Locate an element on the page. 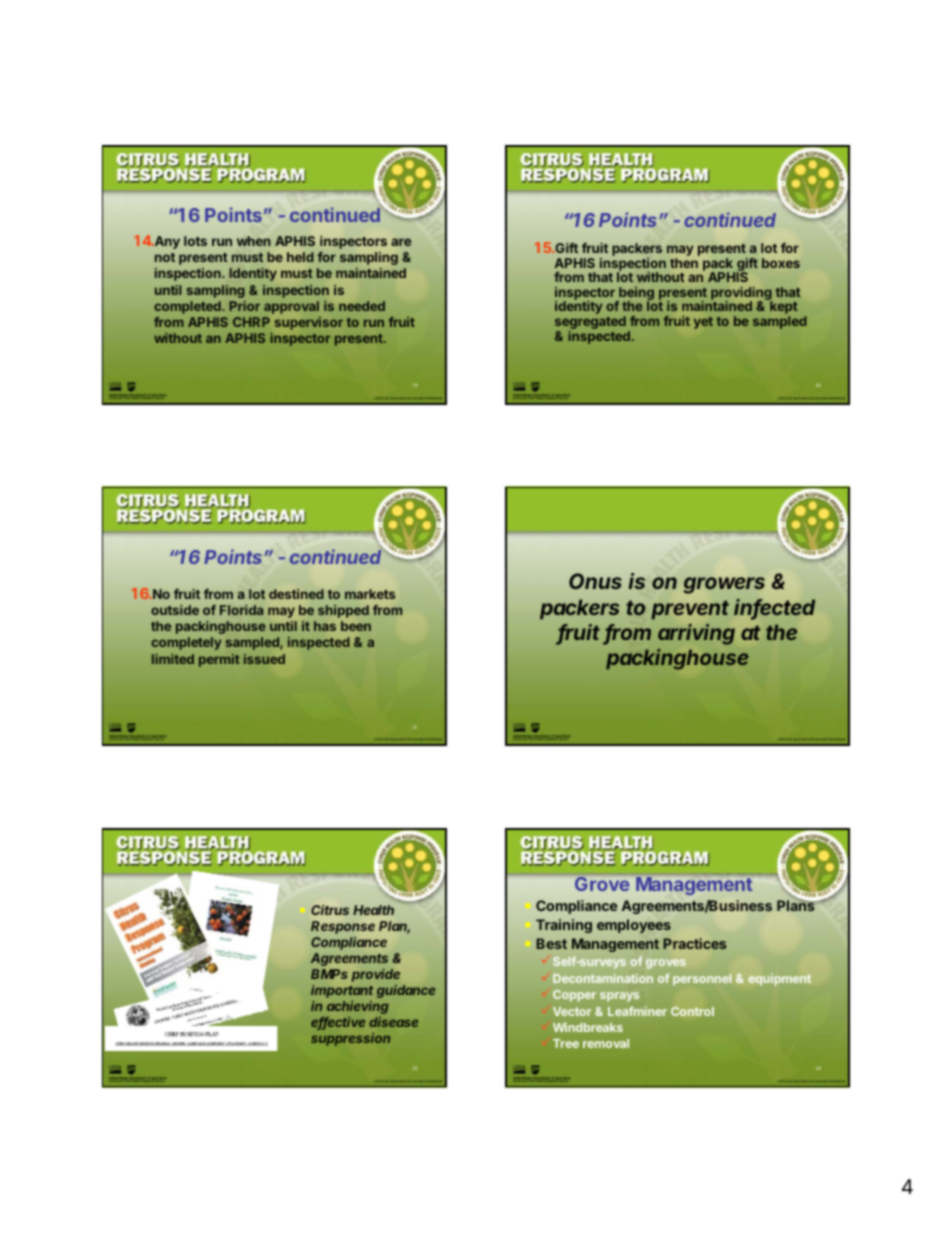 Image resolution: width=952 pixels, height=1233 pixels. permit is located at coordinates (219, 660).
